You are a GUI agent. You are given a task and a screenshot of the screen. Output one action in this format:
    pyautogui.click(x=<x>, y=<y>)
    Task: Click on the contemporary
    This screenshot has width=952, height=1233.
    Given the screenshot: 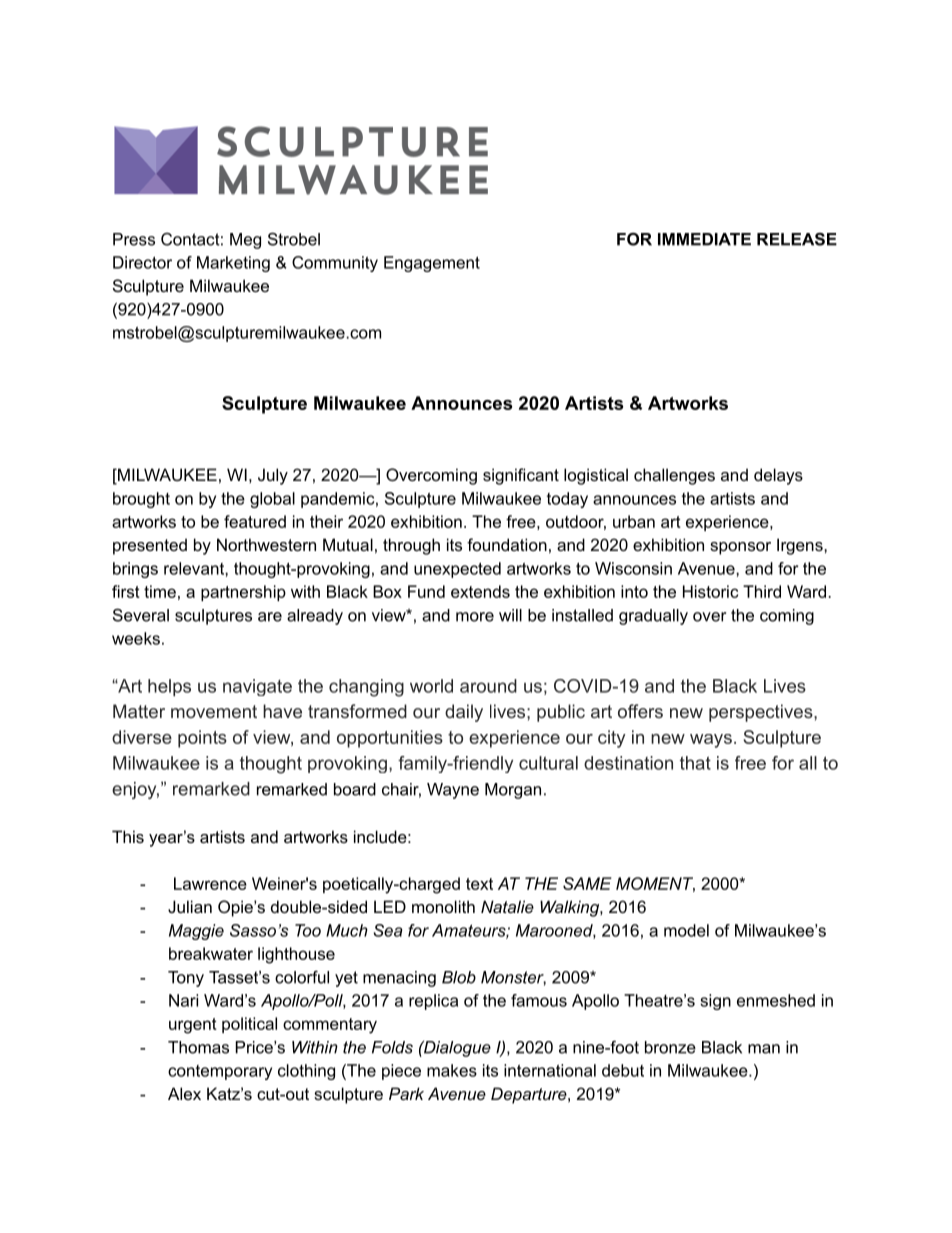 What is the action you would take?
    pyautogui.click(x=220, y=1072)
